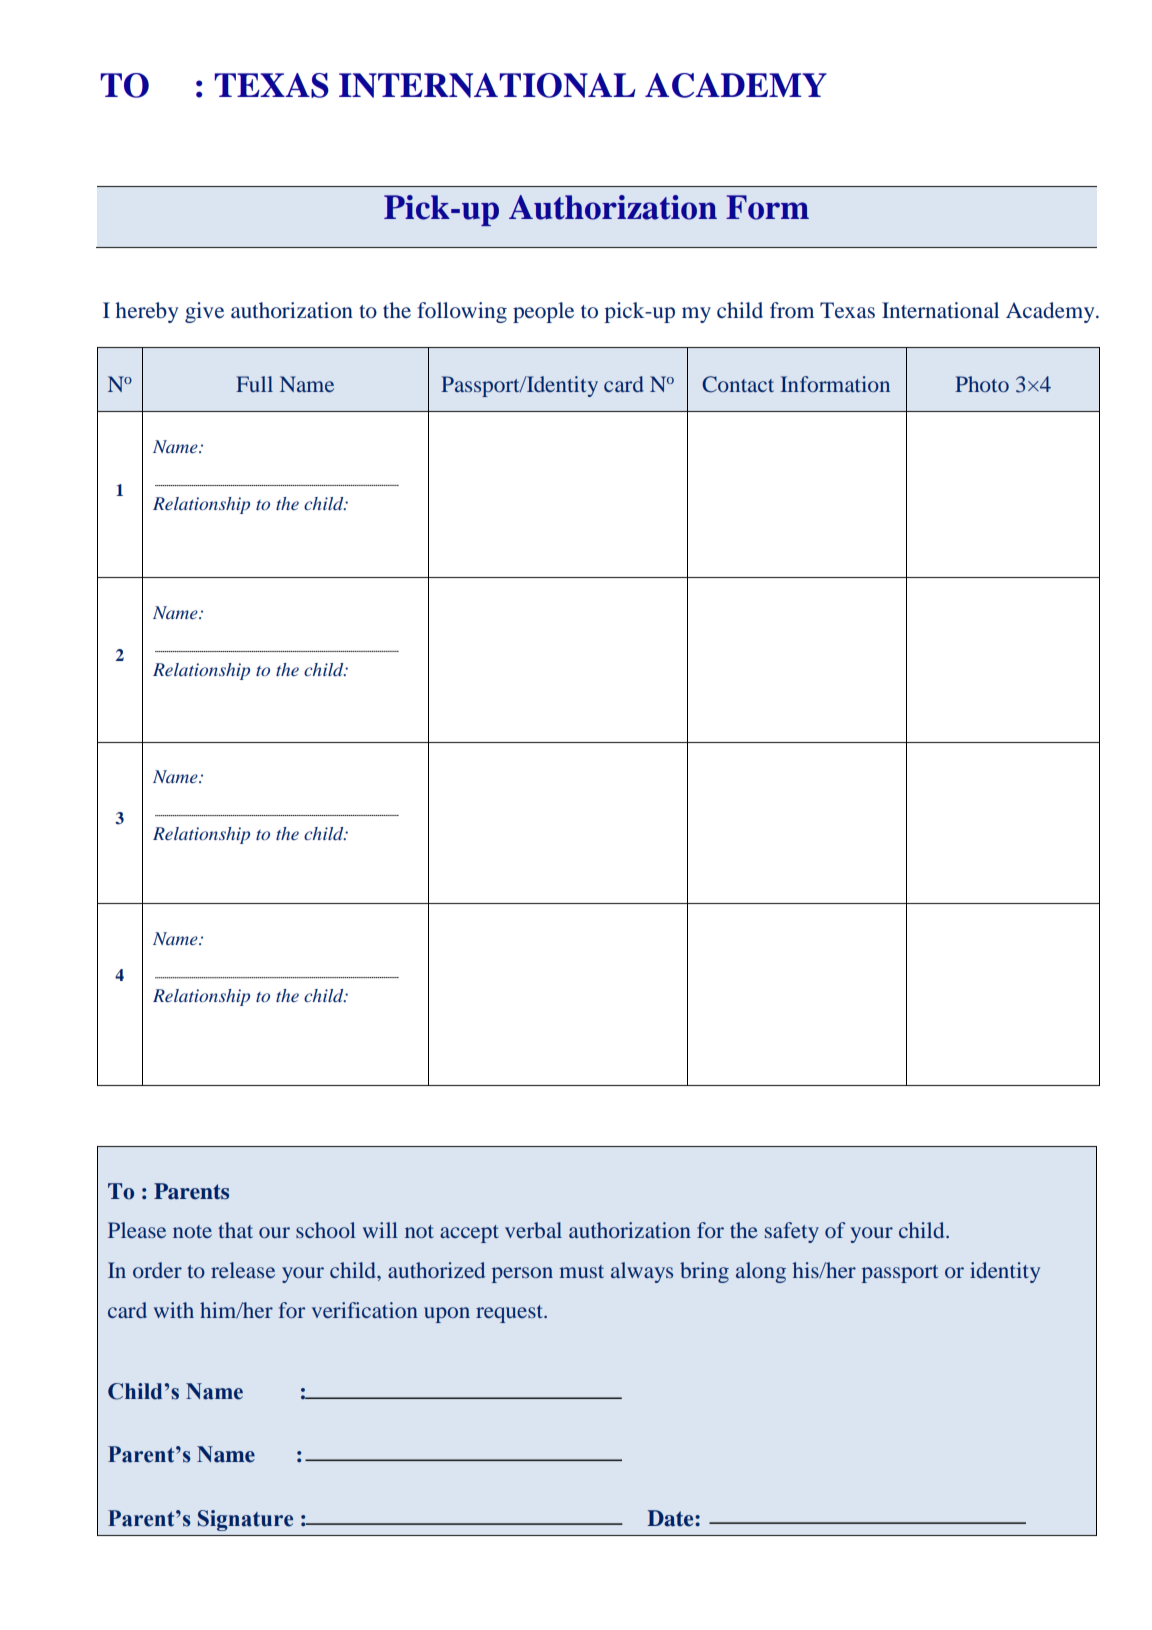  What do you see at coordinates (192, 1231) in the image?
I see `note` at bounding box center [192, 1231].
